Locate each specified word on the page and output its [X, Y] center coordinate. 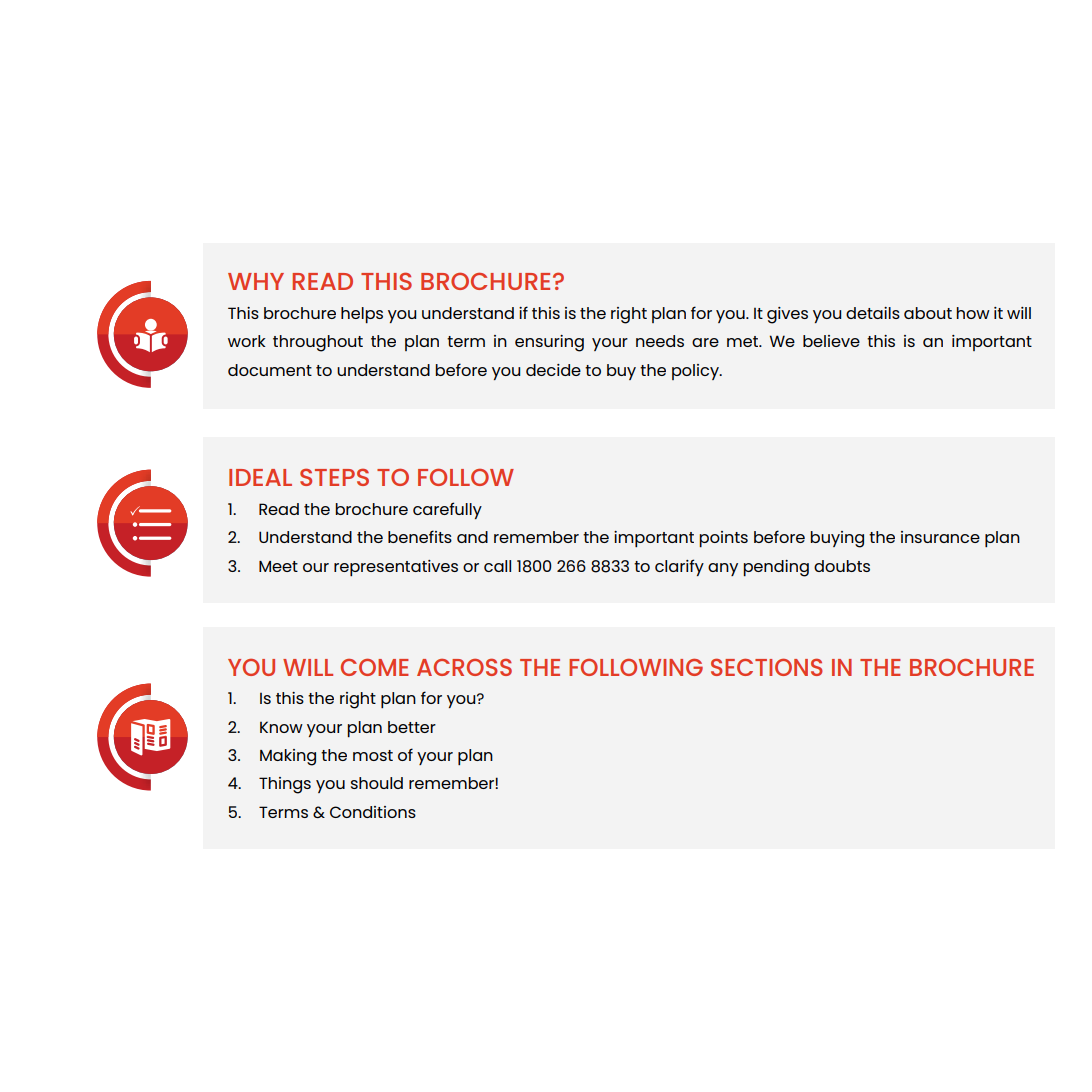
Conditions [373, 812]
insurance [940, 537]
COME [375, 667]
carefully [447, 510]
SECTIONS [767, 667]
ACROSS [464, 667]
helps [362, 315]
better [412, 727]
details [873, 313]
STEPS [334, 477]
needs [660, 341]
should [377, 783]
